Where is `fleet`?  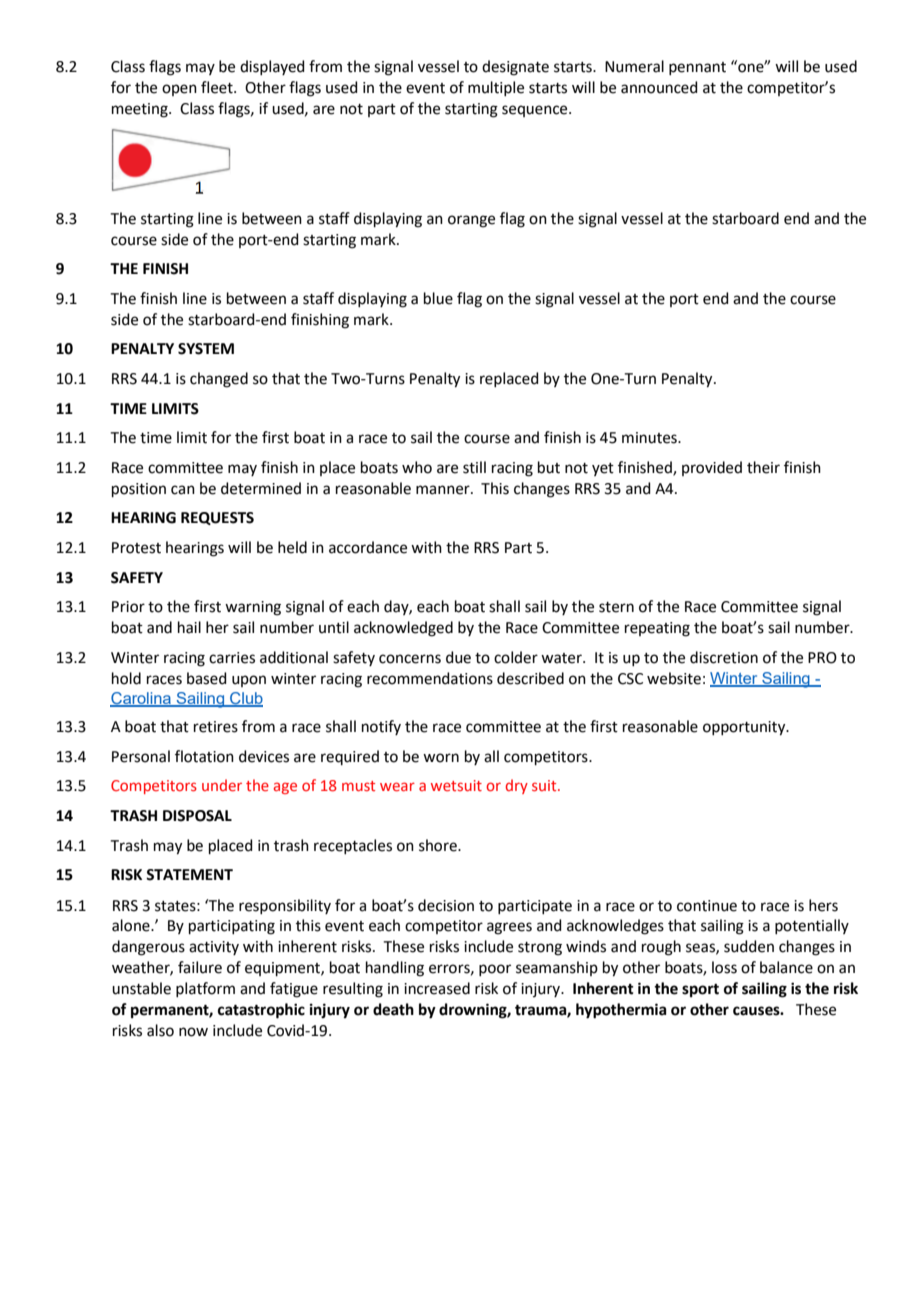 fleet is located at coordinates (218, 87).
